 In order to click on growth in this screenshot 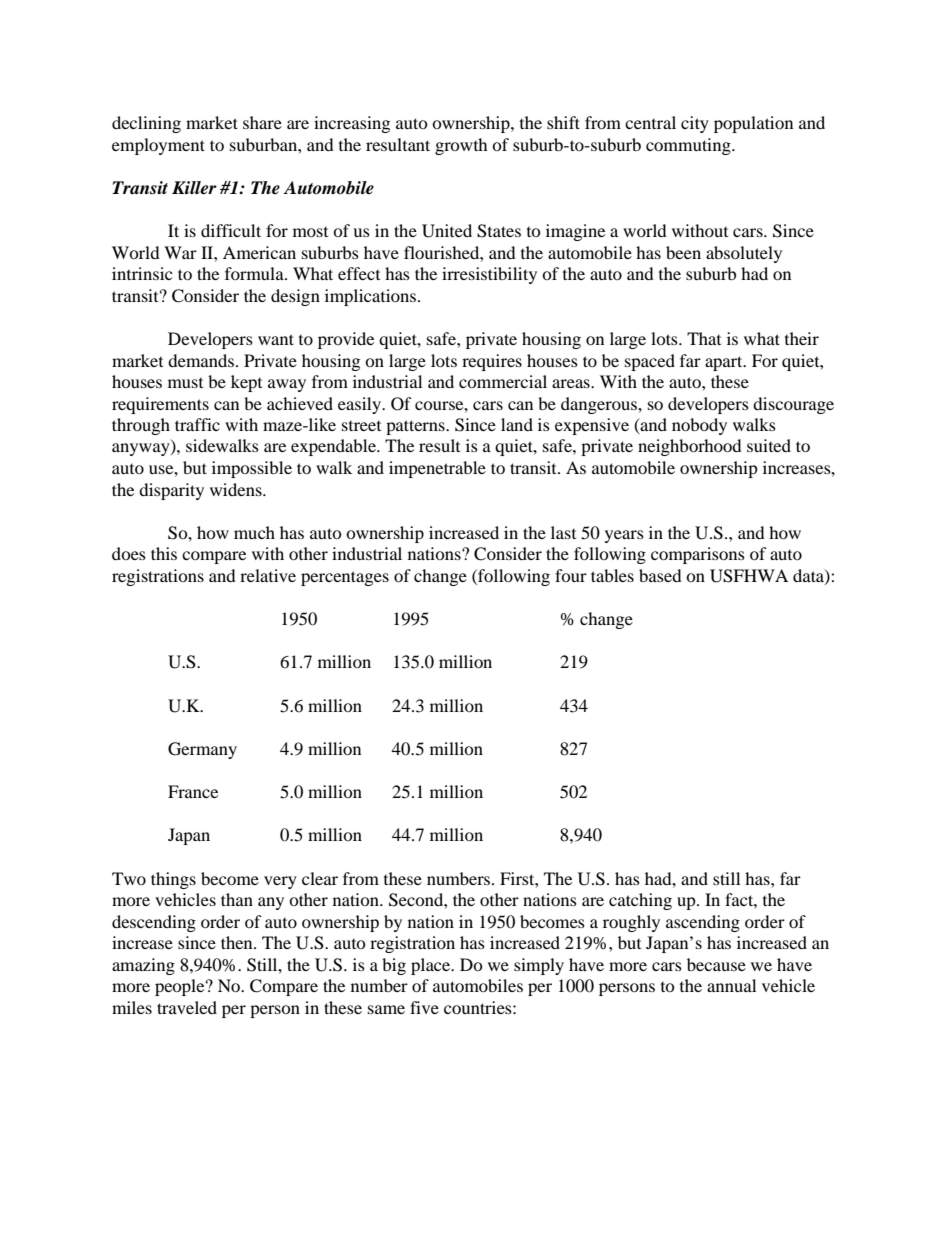, I will do `click(461, 146)`.
